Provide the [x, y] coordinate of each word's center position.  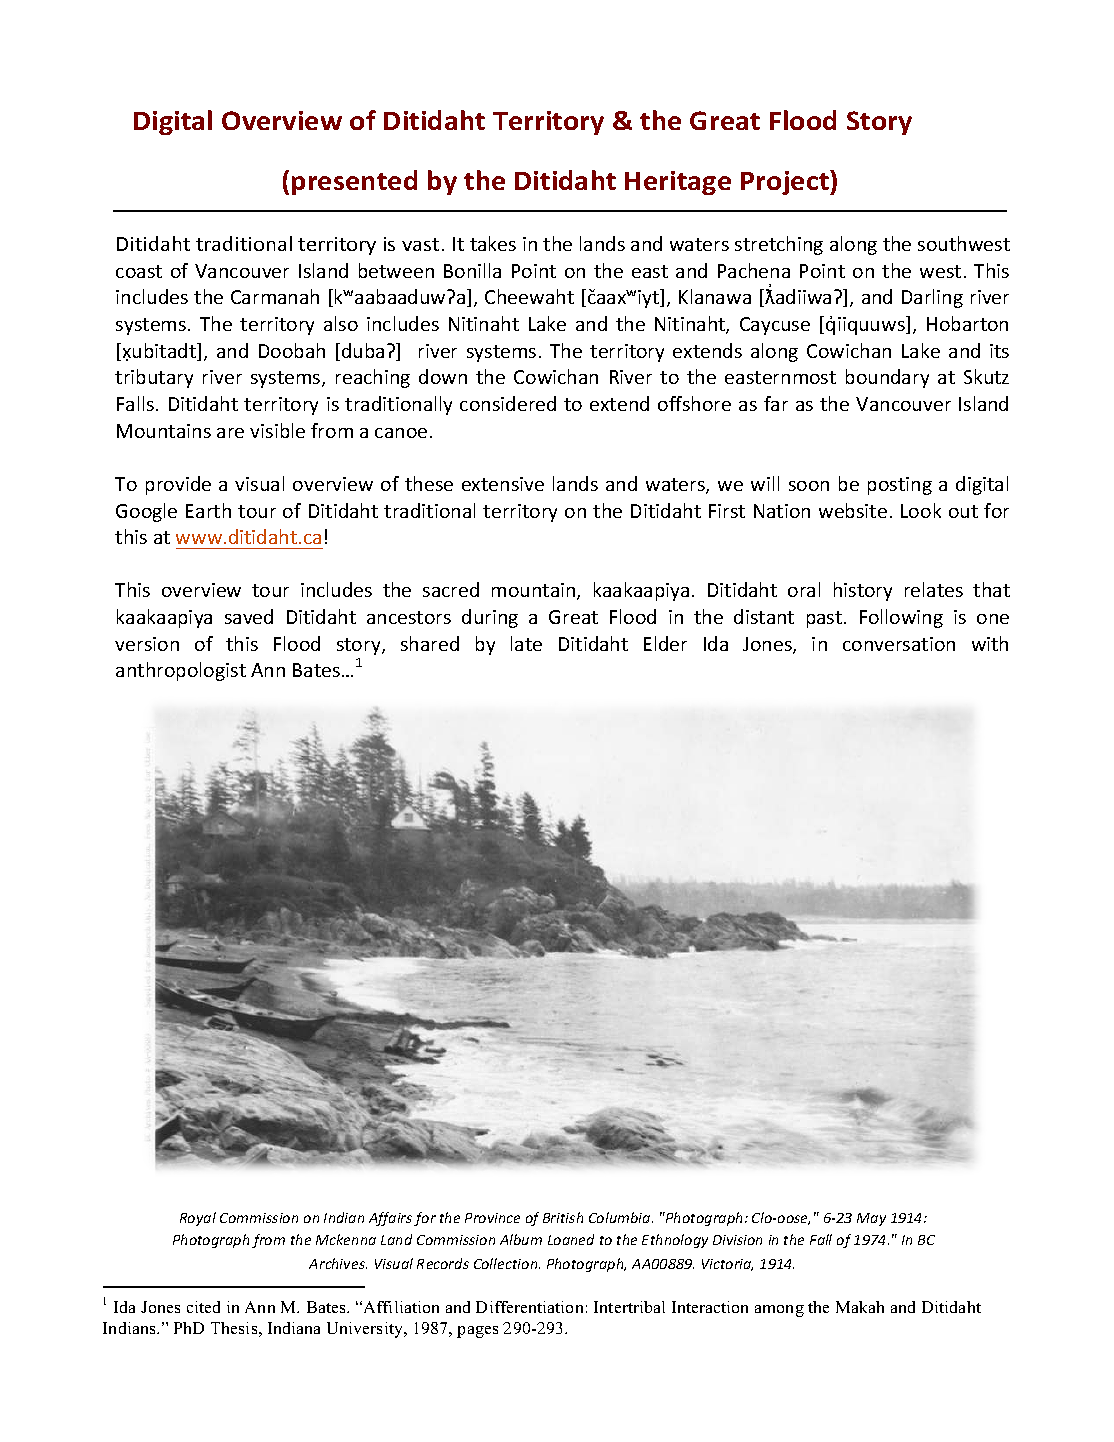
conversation [899, 644]
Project [786, 182]
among [779, 1311]
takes [493, 243]
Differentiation [529, 1307]
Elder [665, 643]
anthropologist [181, 671]
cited [203, 1307]
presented [354, 182]
